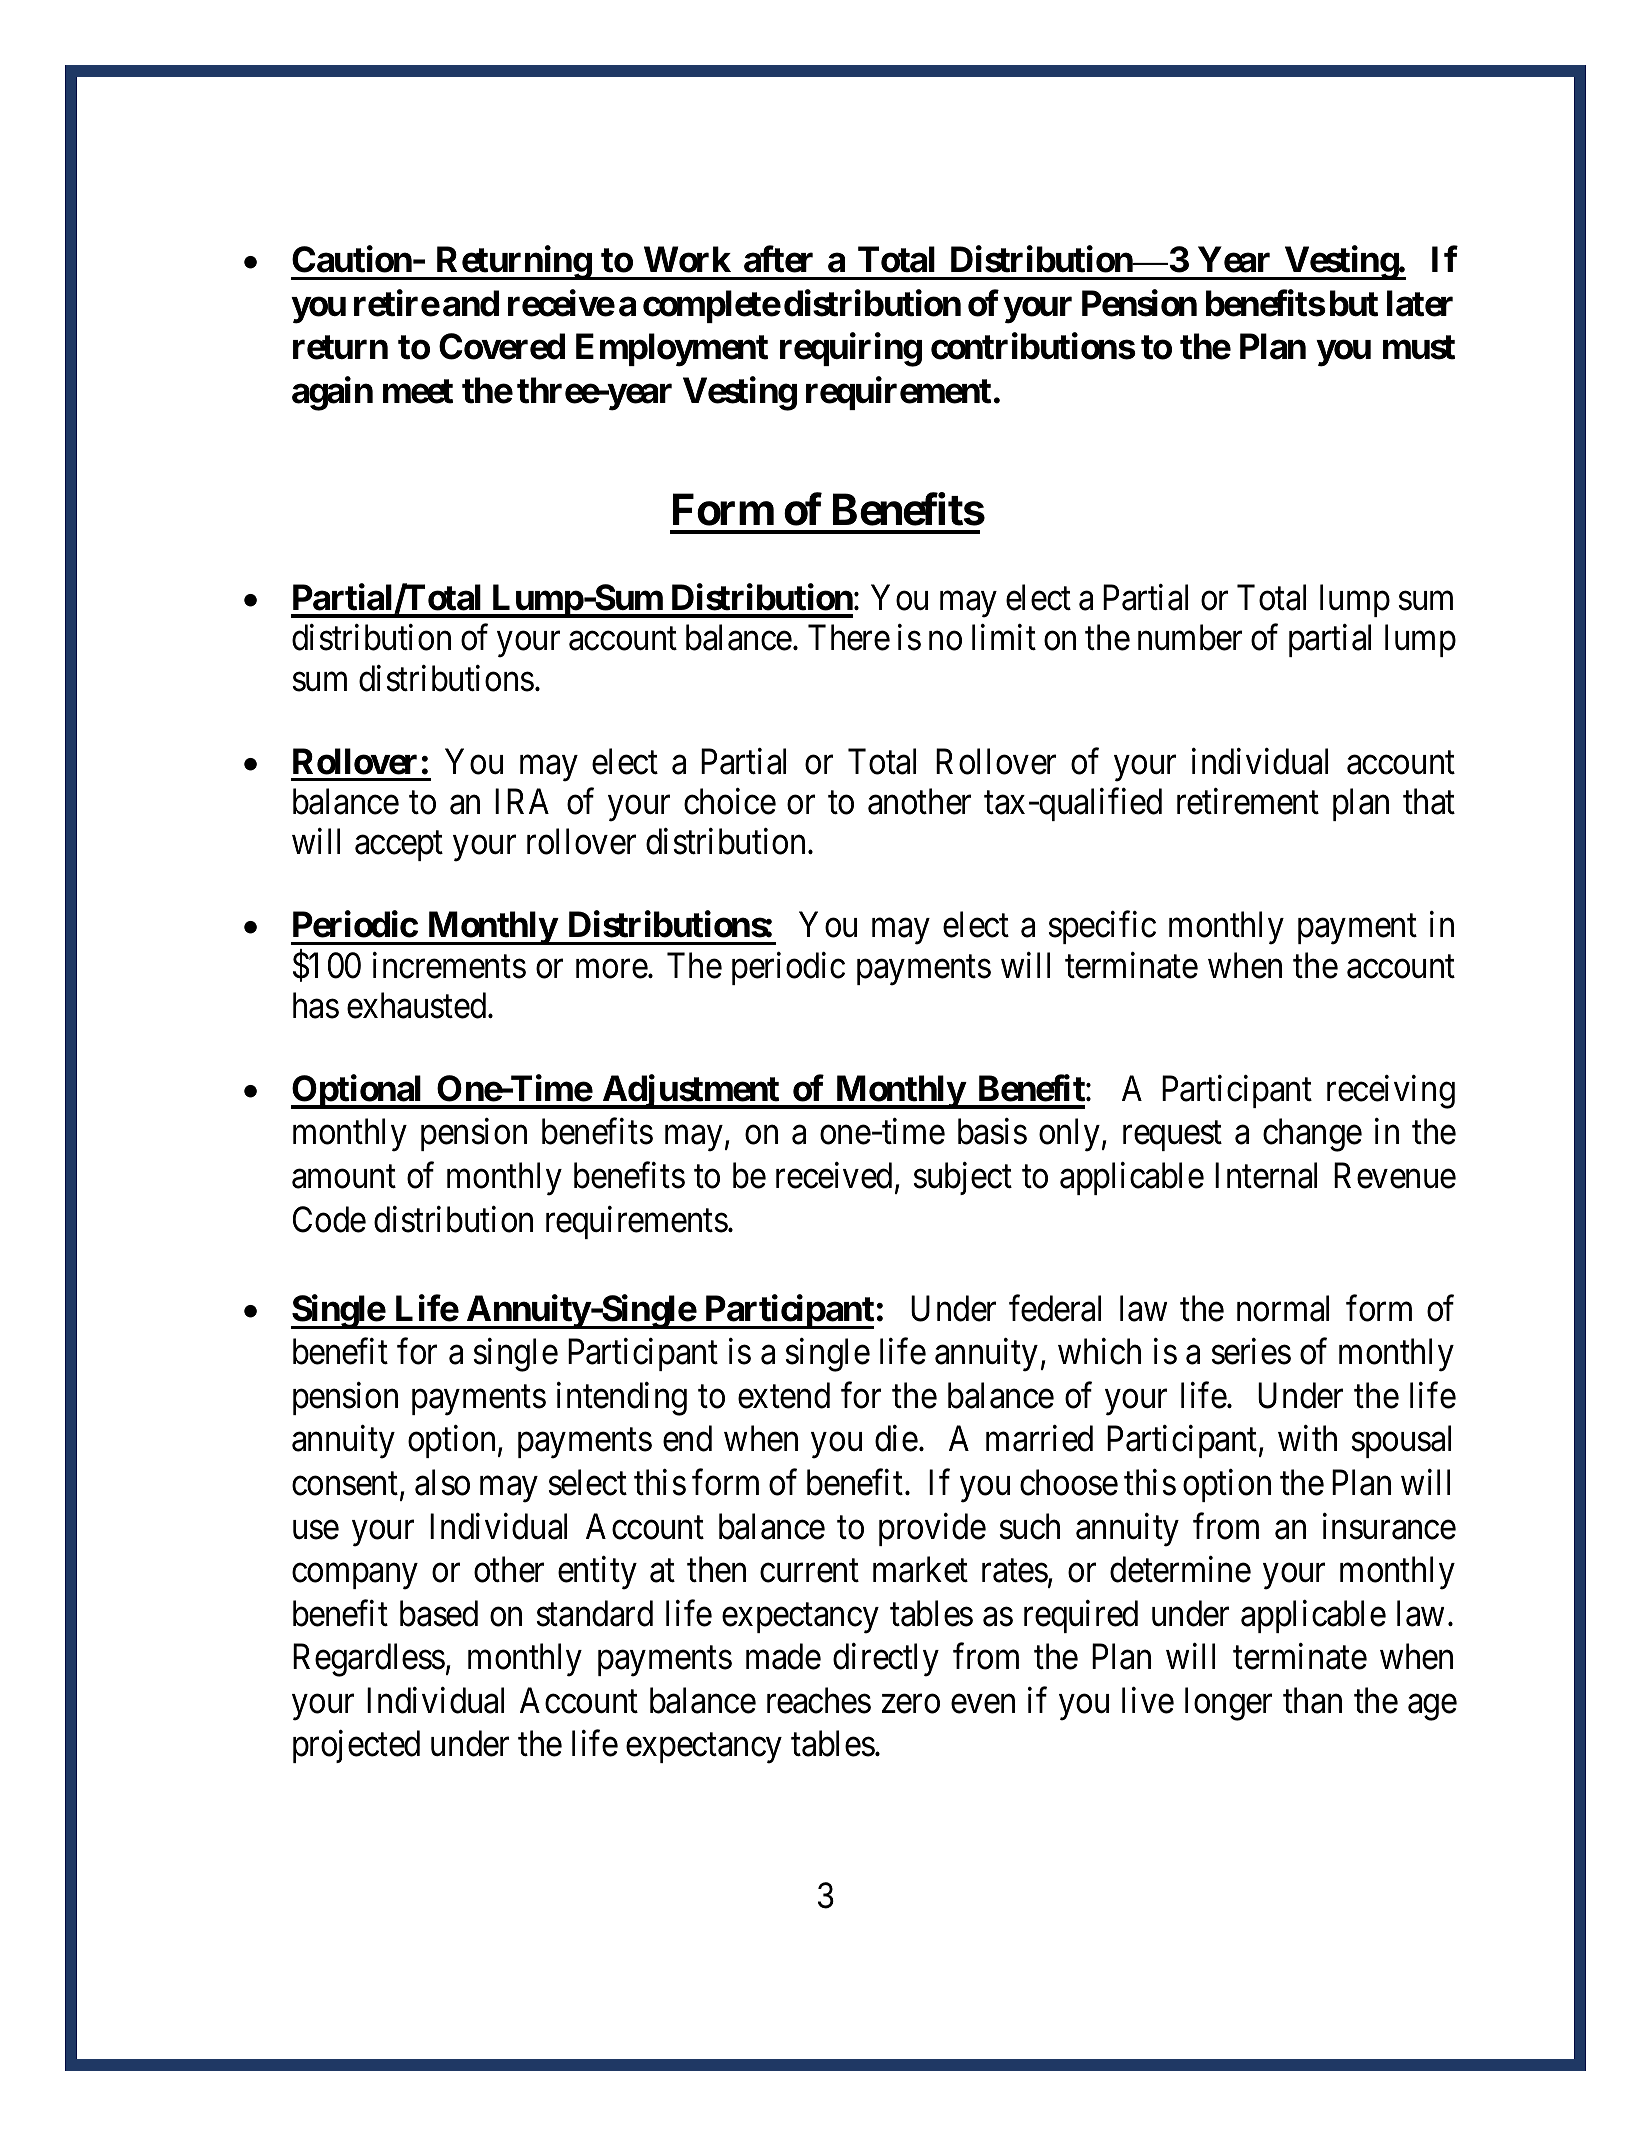 This screenshot has height=2135, width=1650. I want to click on Covered, so click(502, 346).
